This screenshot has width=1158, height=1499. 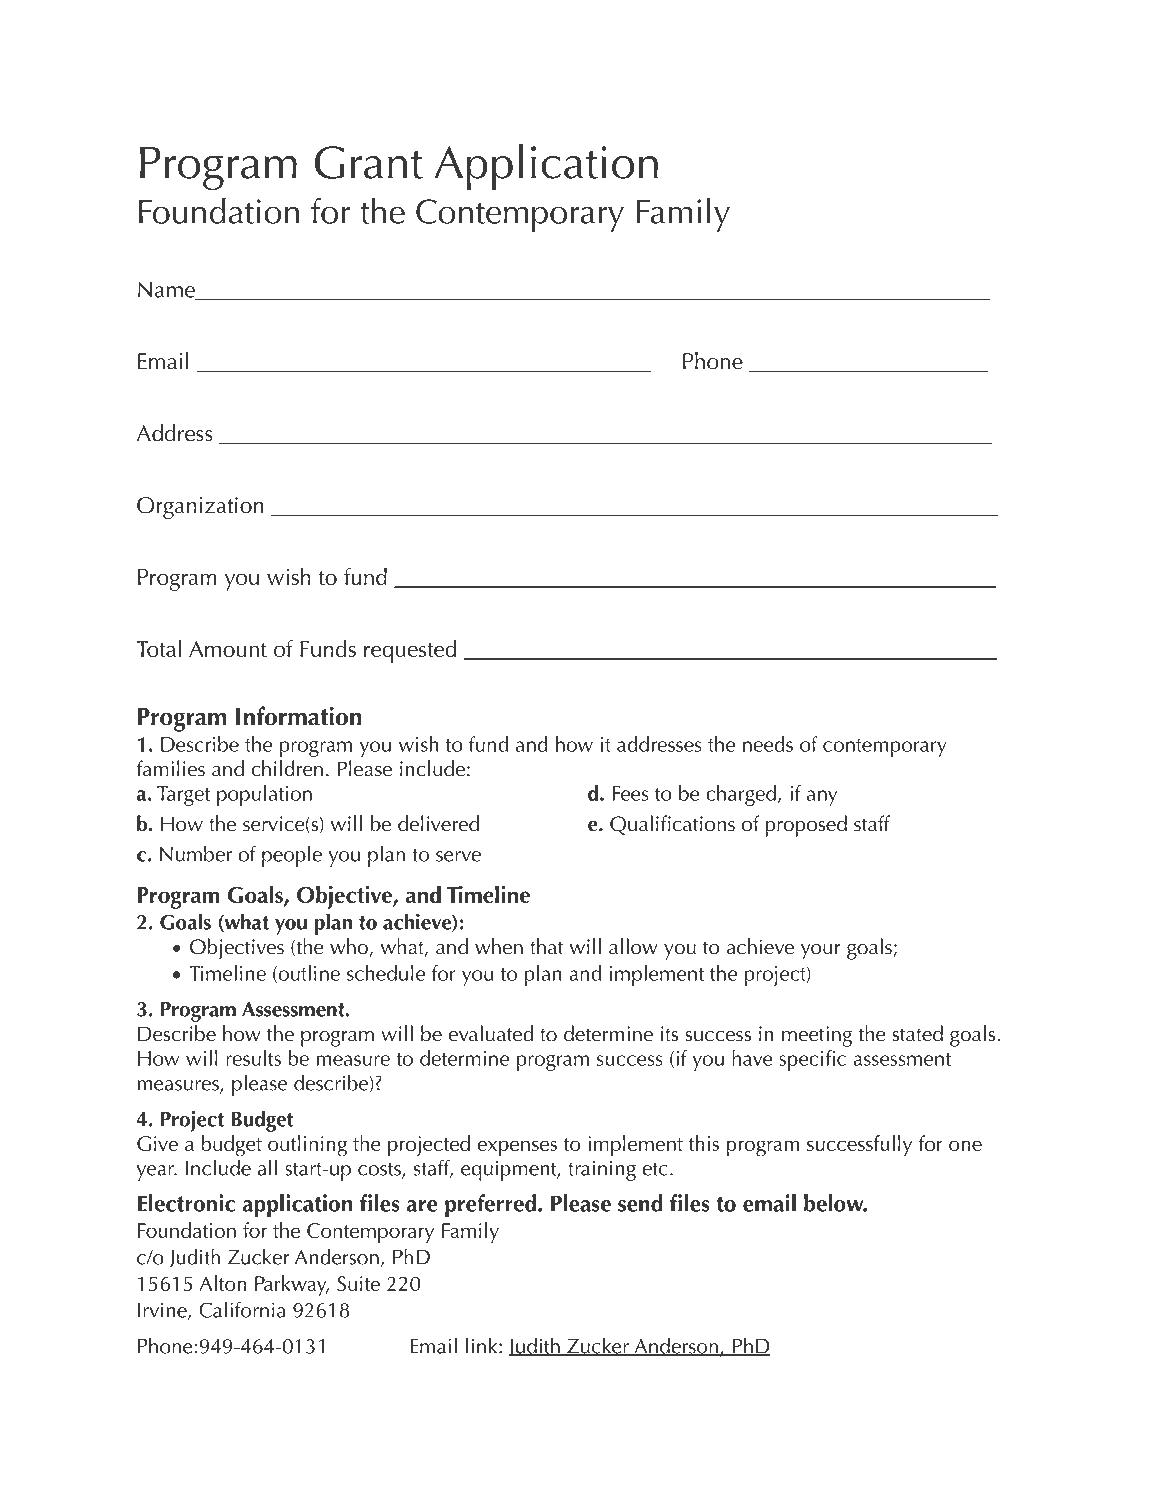 What do you see at coordinates (630, 793) in the screenshot?
I see `Fees` at bounding box center [630, 793].
